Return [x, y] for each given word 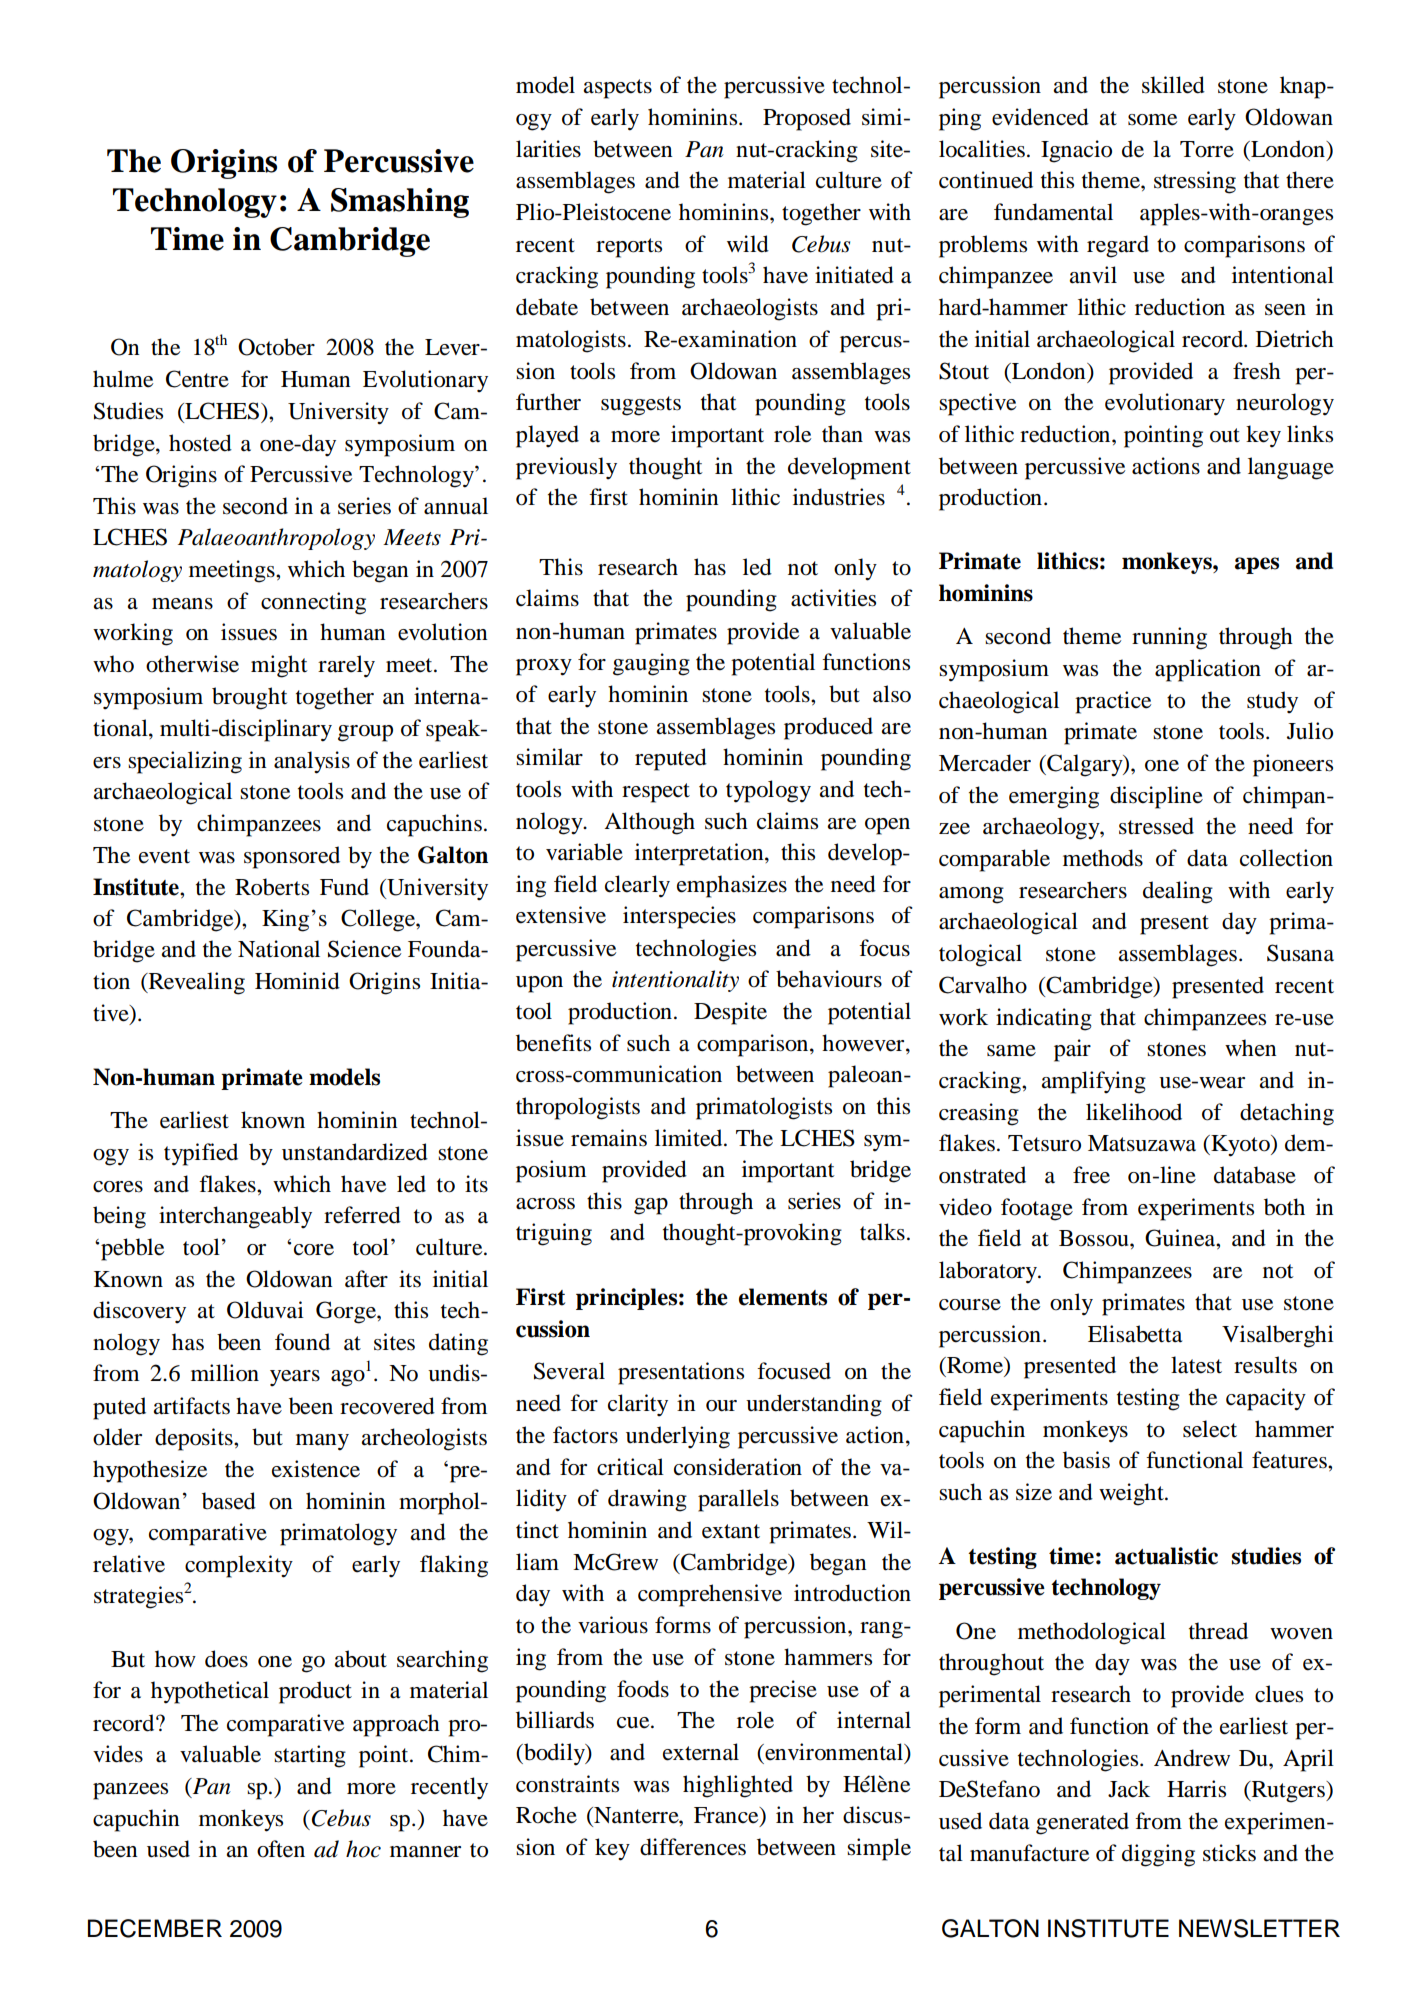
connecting [313, 603]
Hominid [297, 981]
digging [1158, 1855]
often [281, 1849]
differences [693, 1847]
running [1169, 638]
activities [833, 598]
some [1152, 120]
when [1251, 1048]
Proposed [807, 119]
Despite [730, 1013]
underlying [678, 1437]
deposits [195, 1439]
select [1210, 1429]
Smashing [400, 203]
